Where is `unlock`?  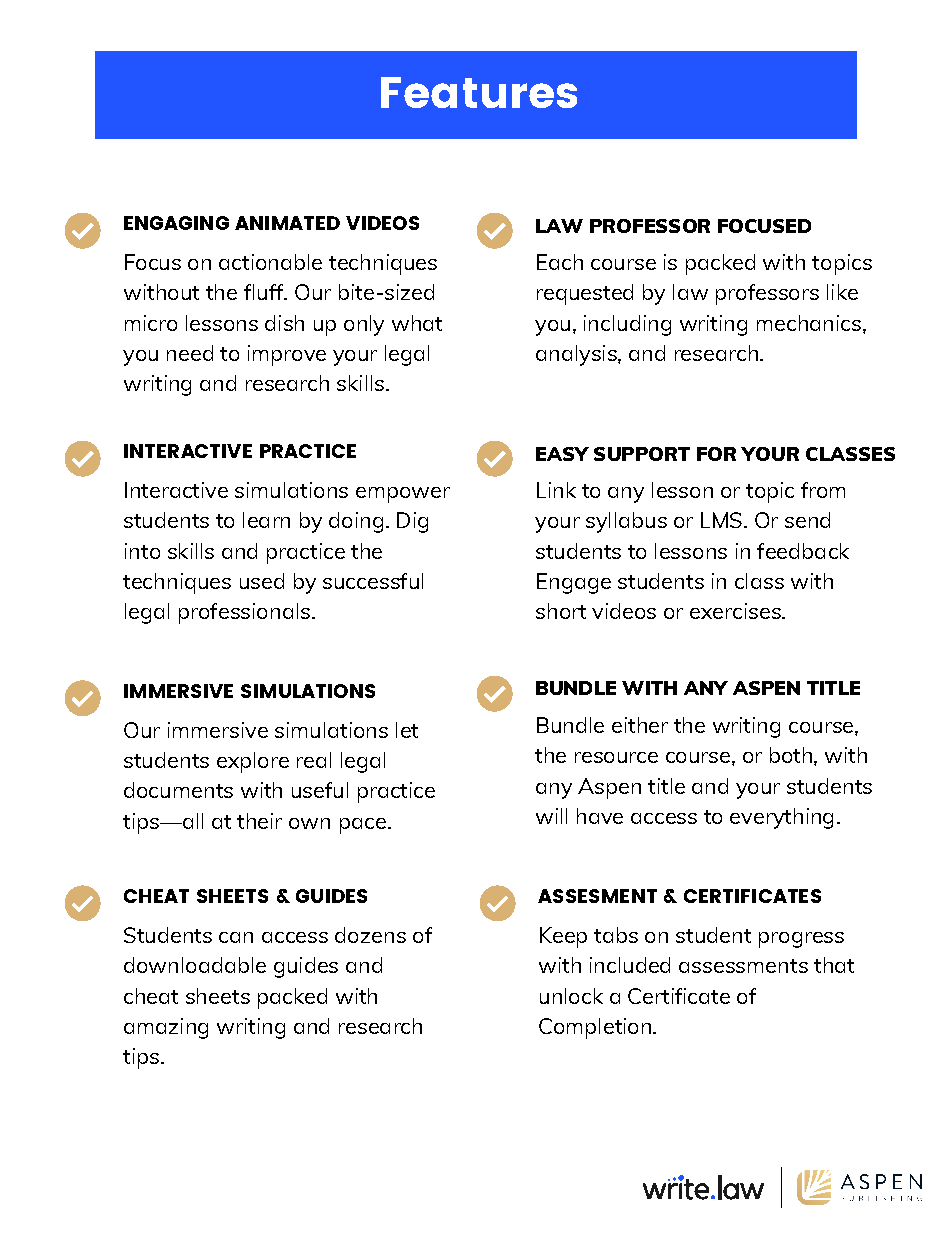
unlock is located at coordinates (571, 996).
